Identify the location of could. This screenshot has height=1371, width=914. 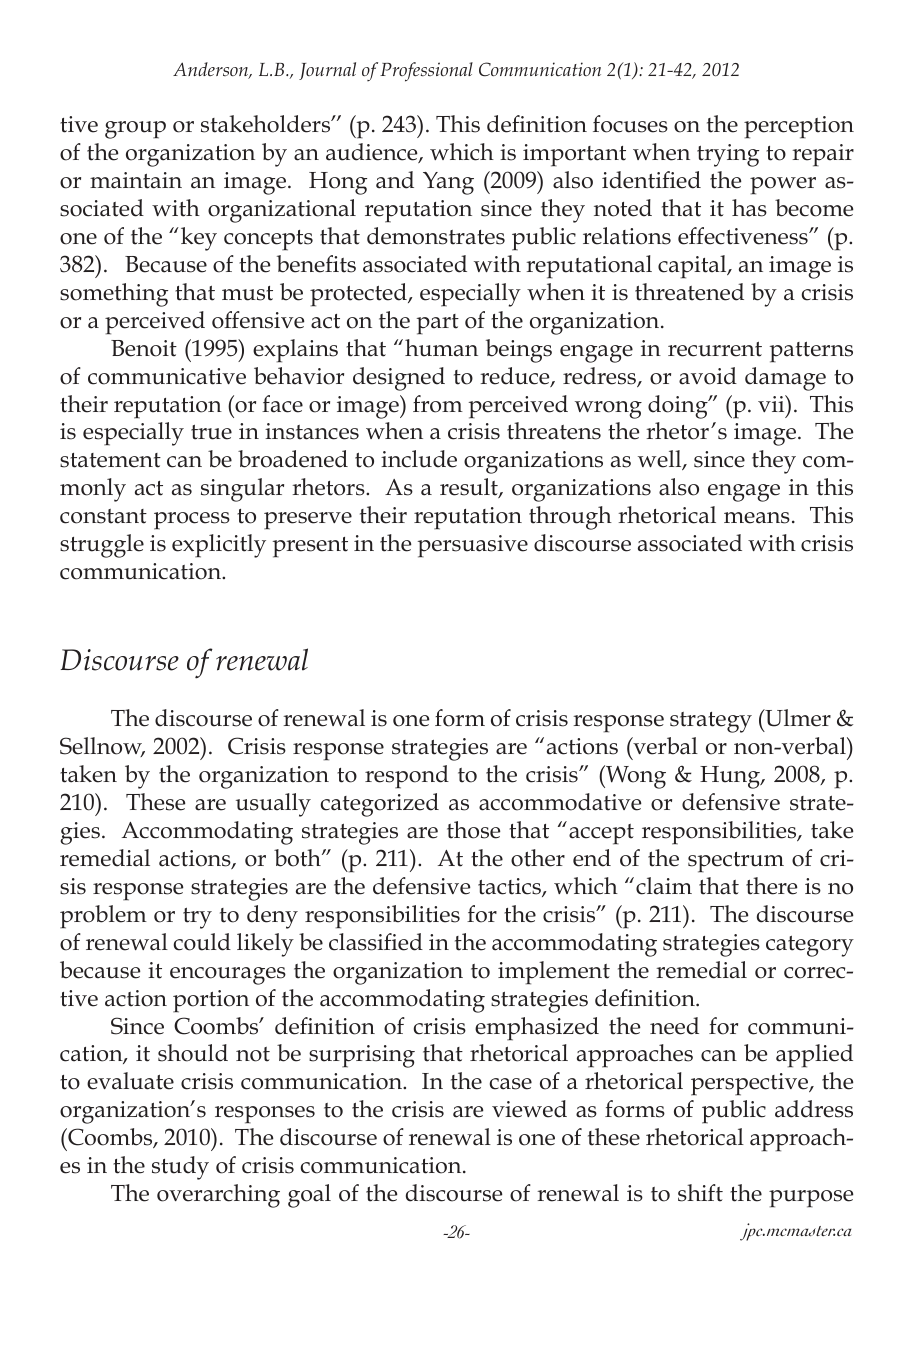
(202, 942).
